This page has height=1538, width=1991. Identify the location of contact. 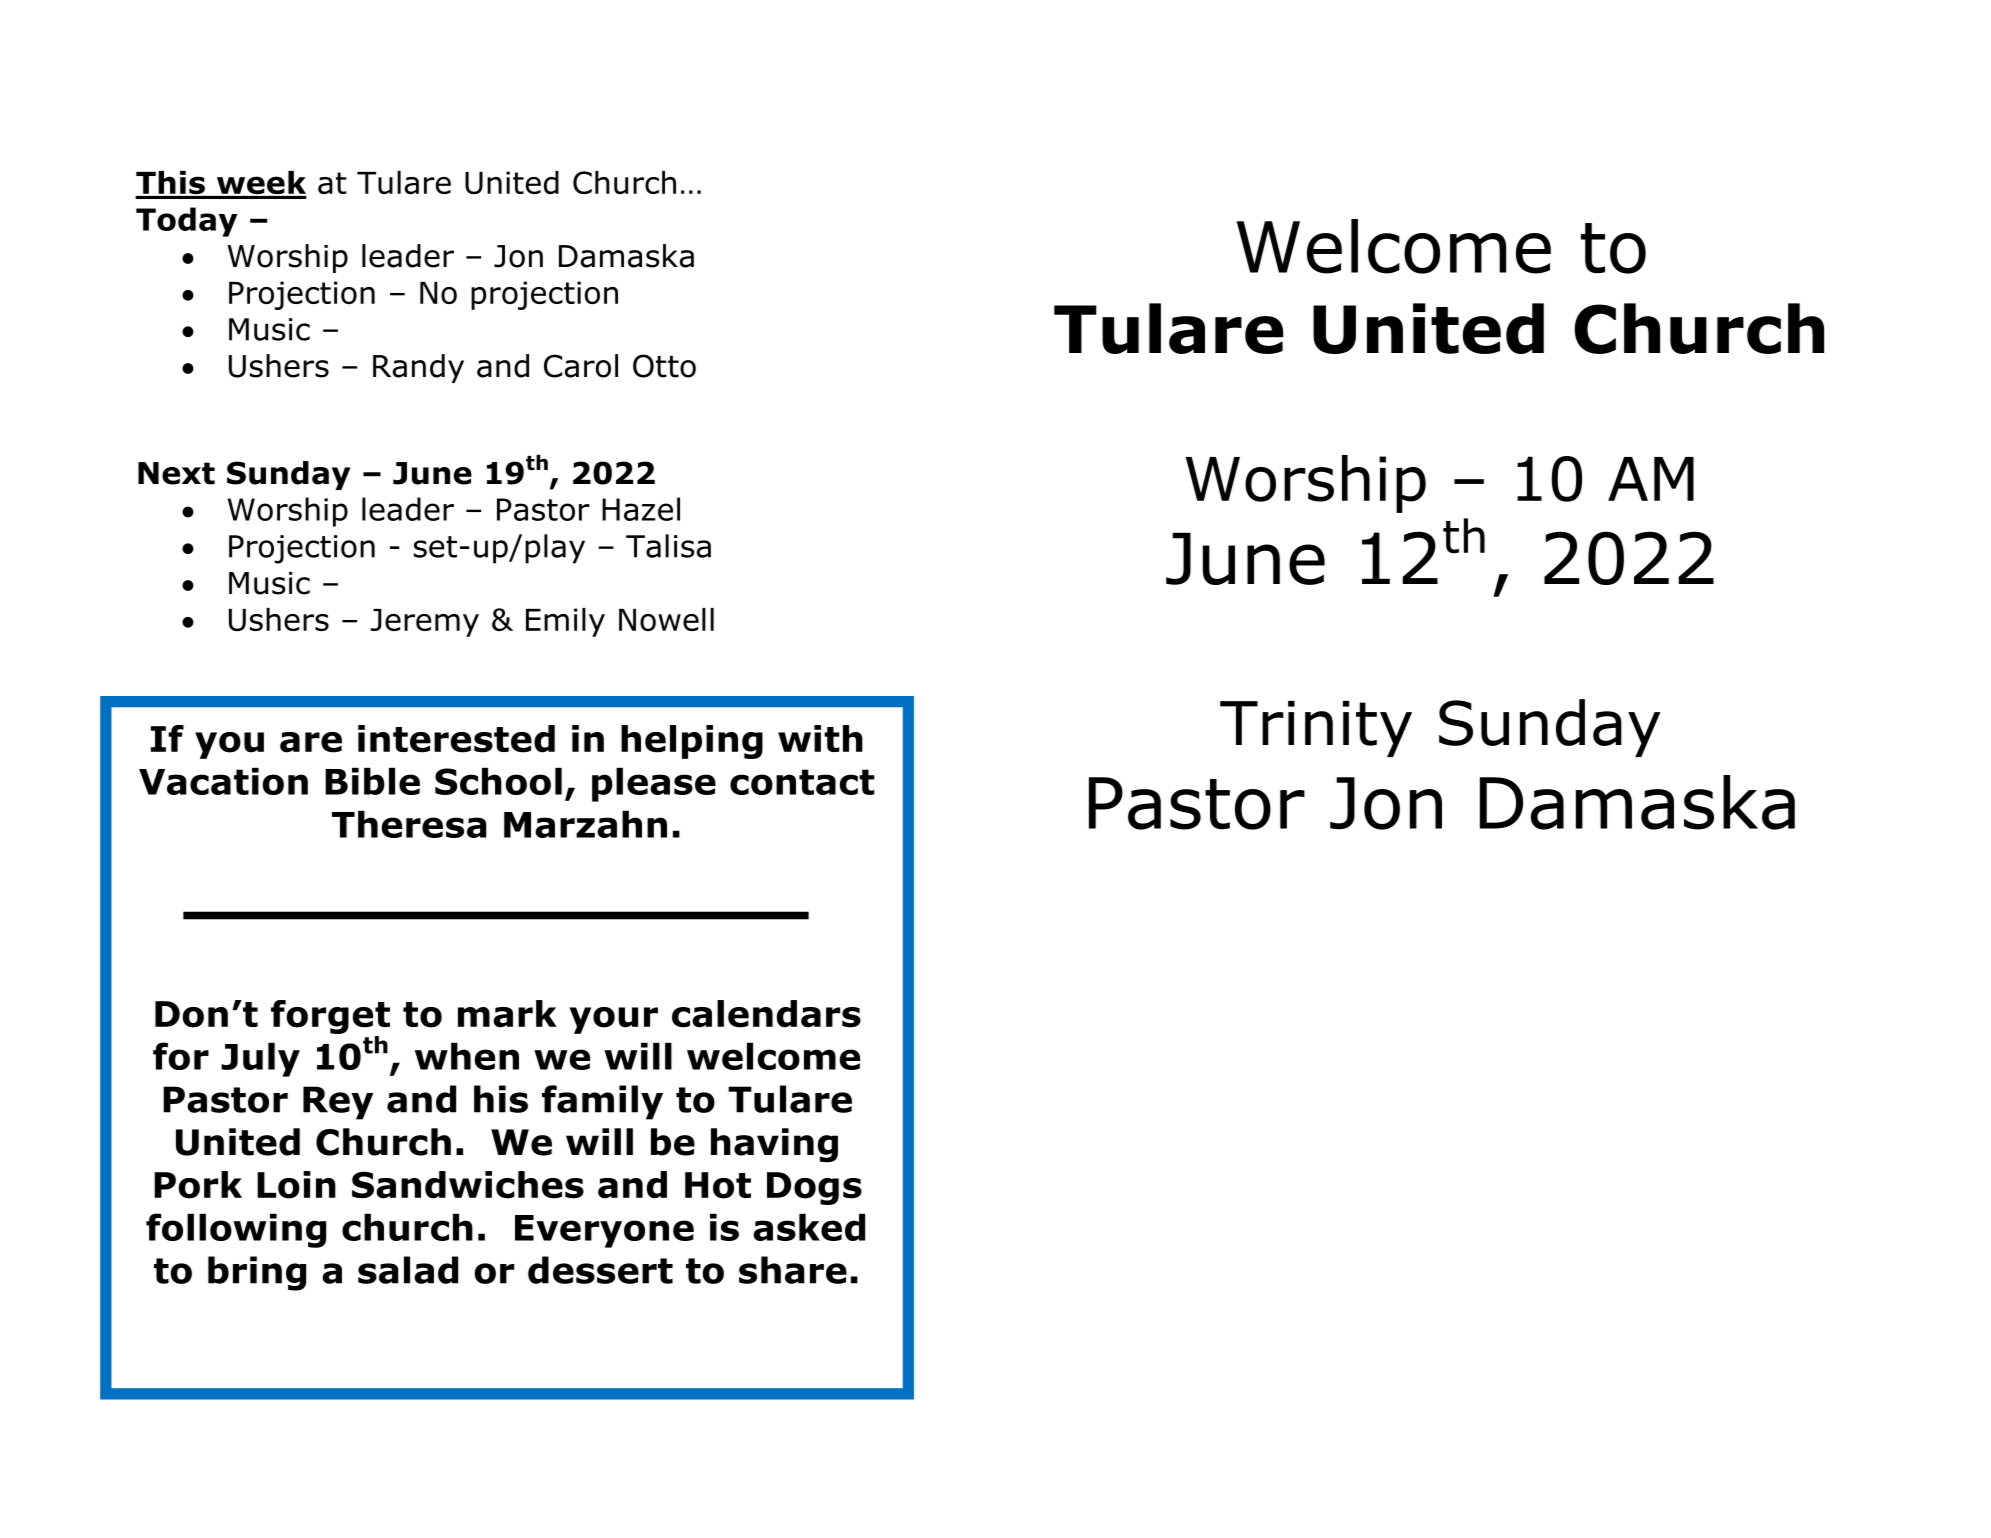
(802, 782).
